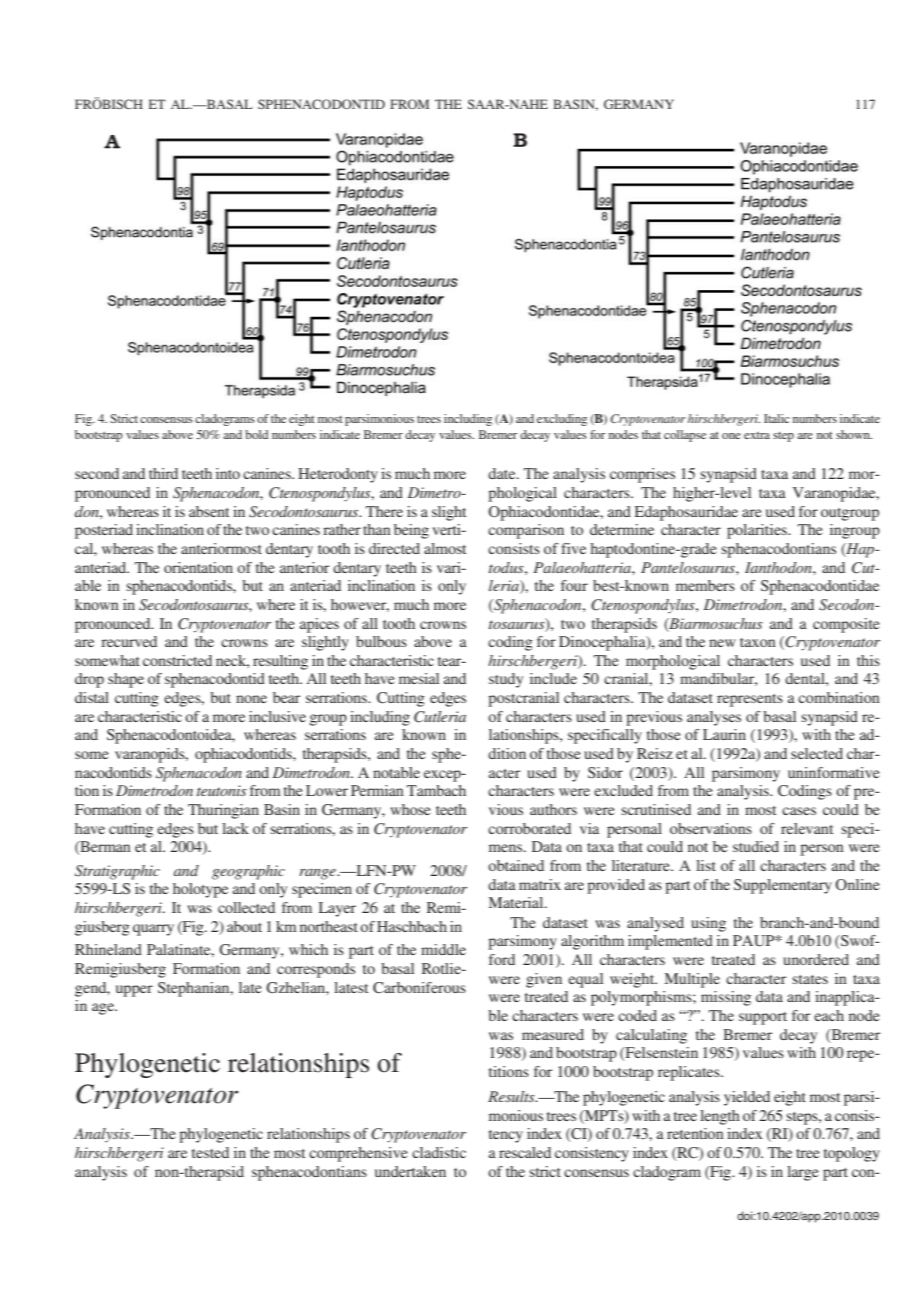  Describe the element at coordinates (802, 1173) in the image. I see `large` at that location.
